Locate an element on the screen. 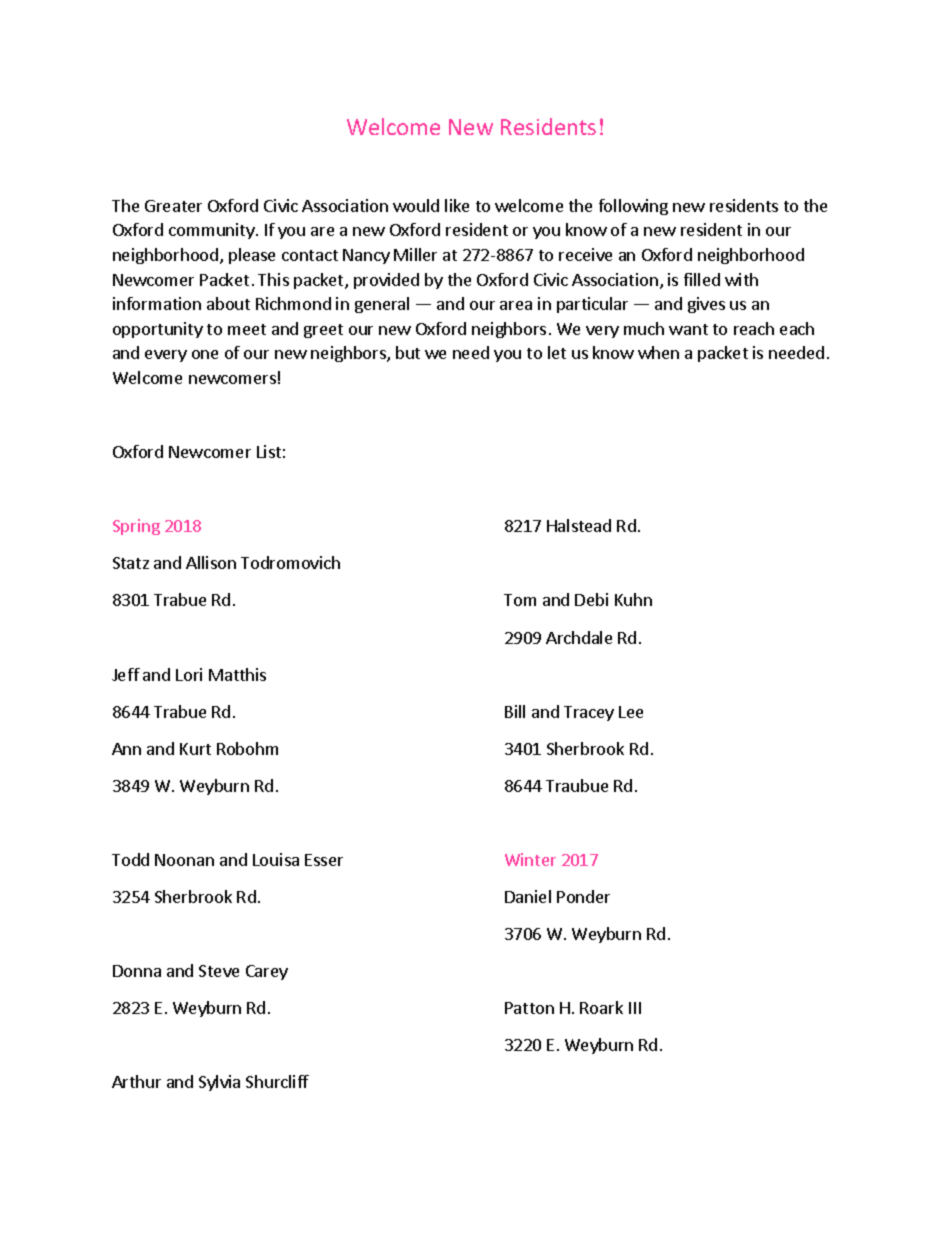 This screenshot has height=1233, width=952. following is located at coordinates (633, 207).
